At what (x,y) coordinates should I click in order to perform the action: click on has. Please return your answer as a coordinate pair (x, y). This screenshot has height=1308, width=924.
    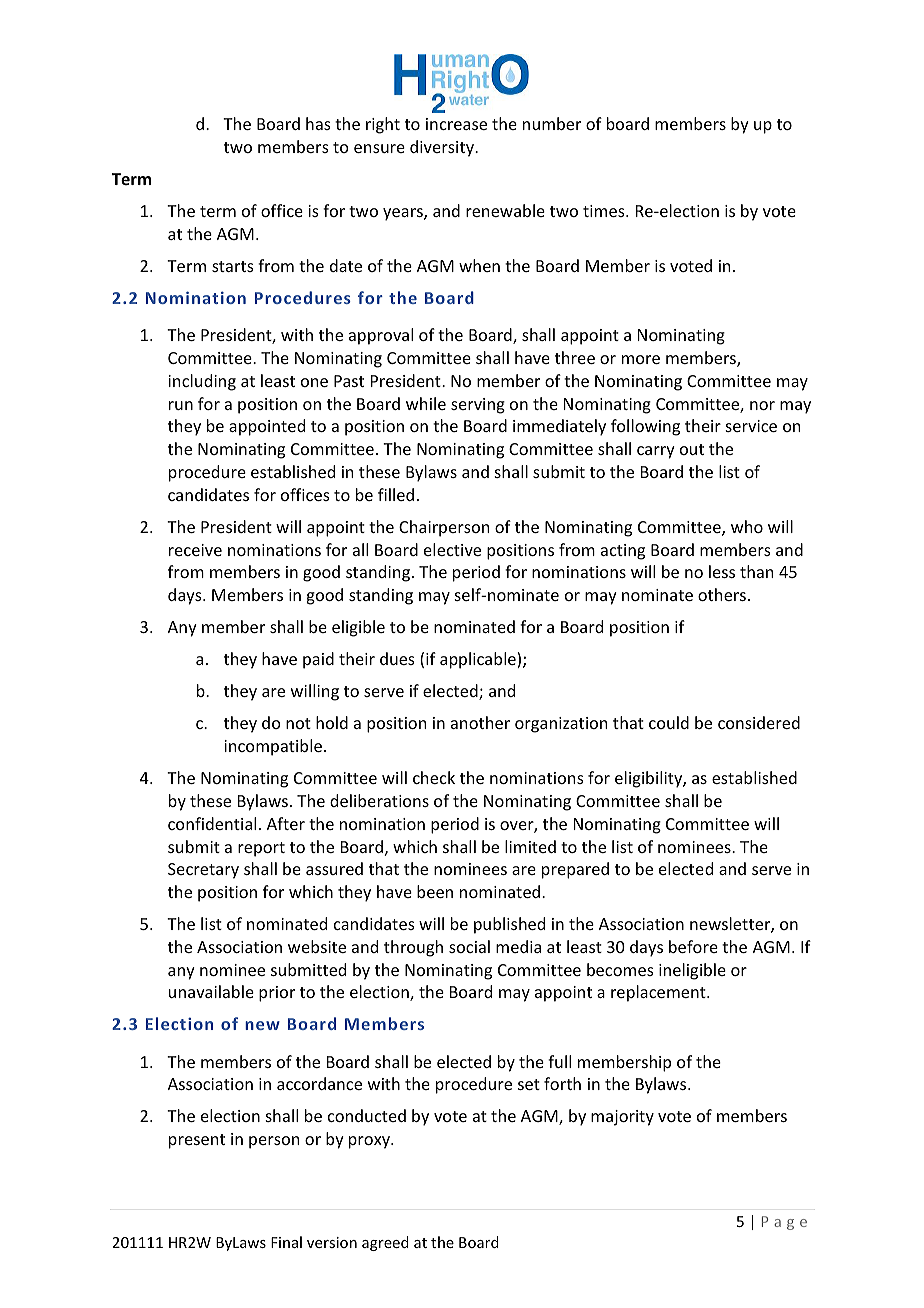
    Looking at the image, I should click on (318, 123).
